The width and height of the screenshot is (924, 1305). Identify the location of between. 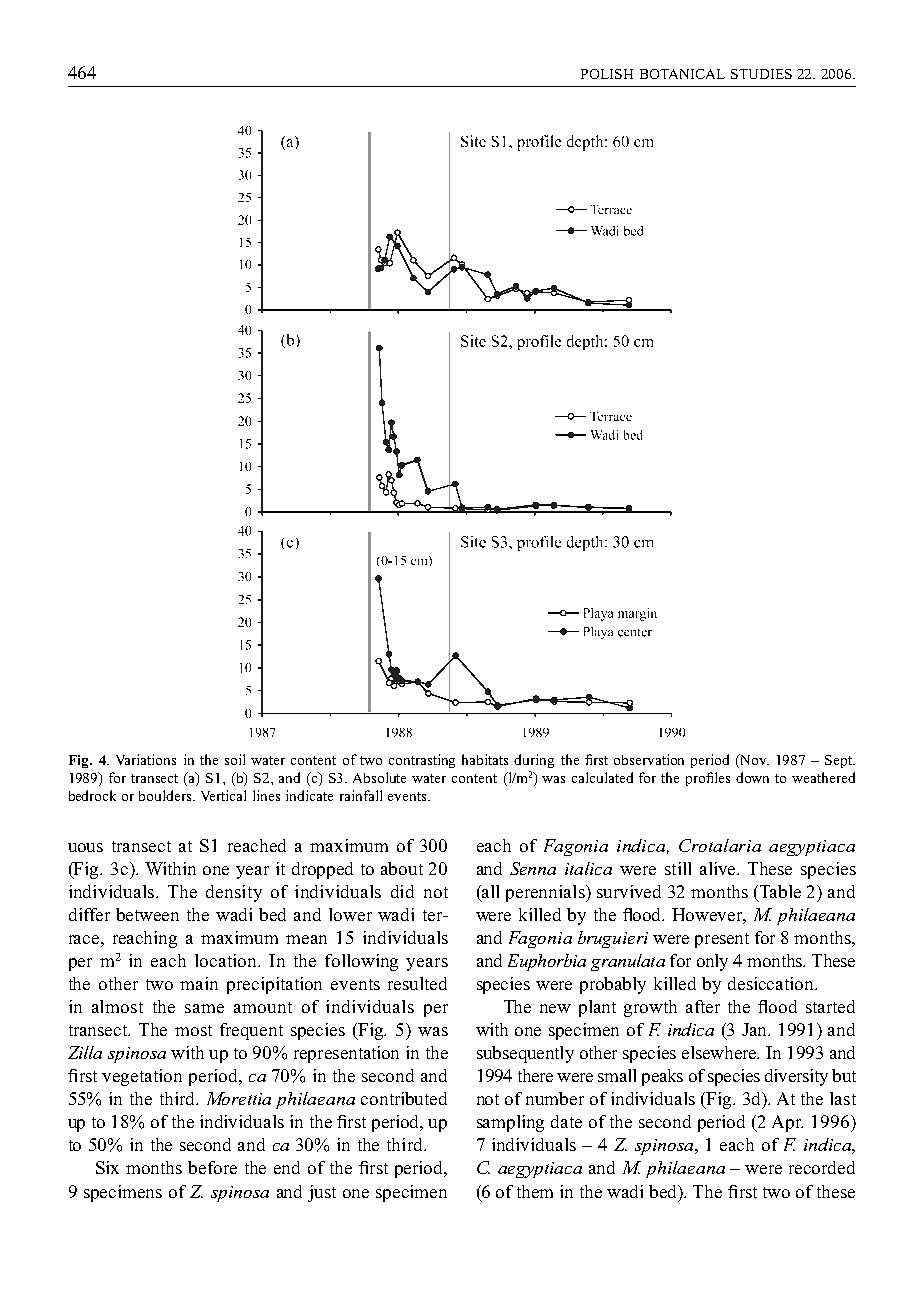
(147, 914).
